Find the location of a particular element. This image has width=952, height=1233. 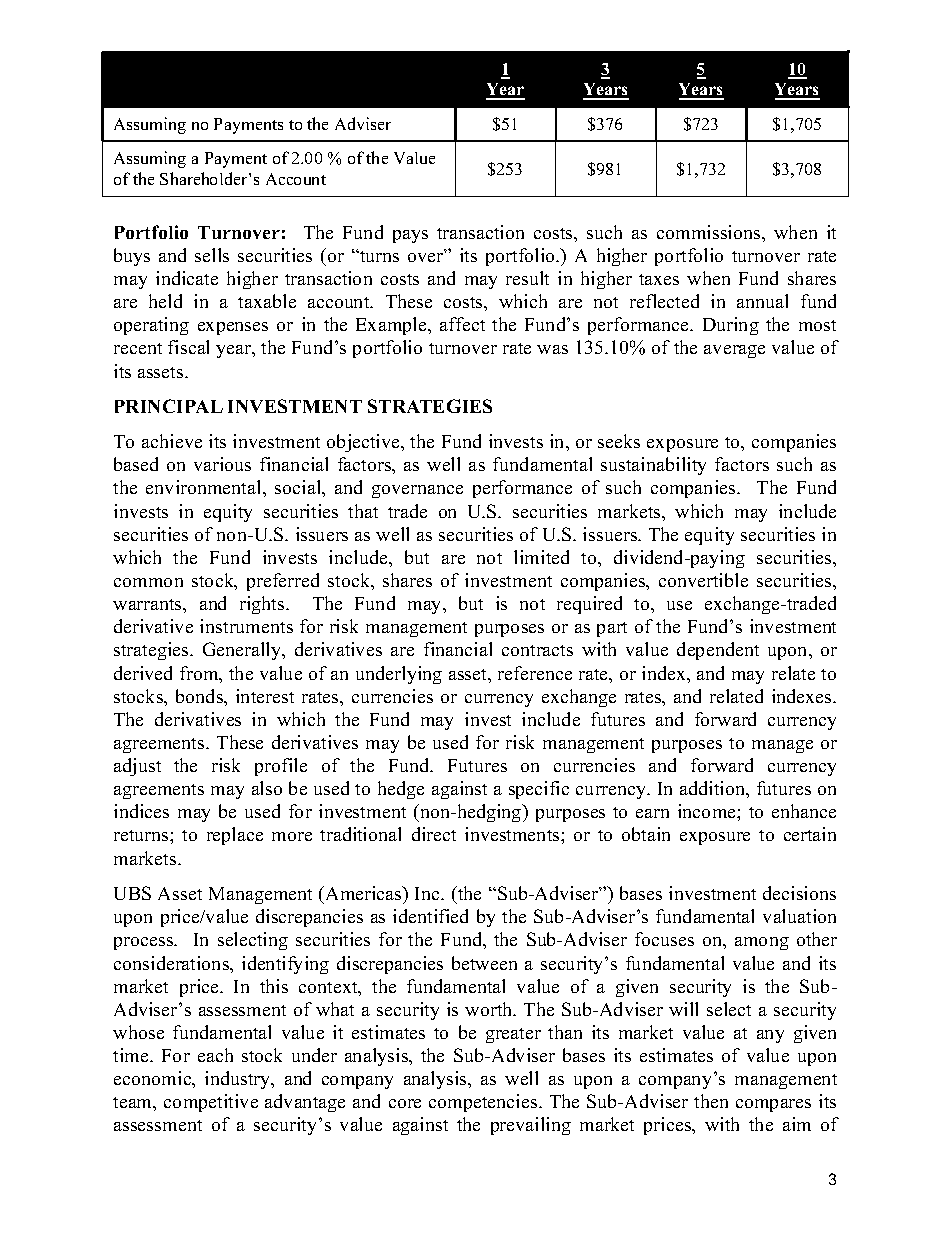

result is located at coordinates (527, 278).
